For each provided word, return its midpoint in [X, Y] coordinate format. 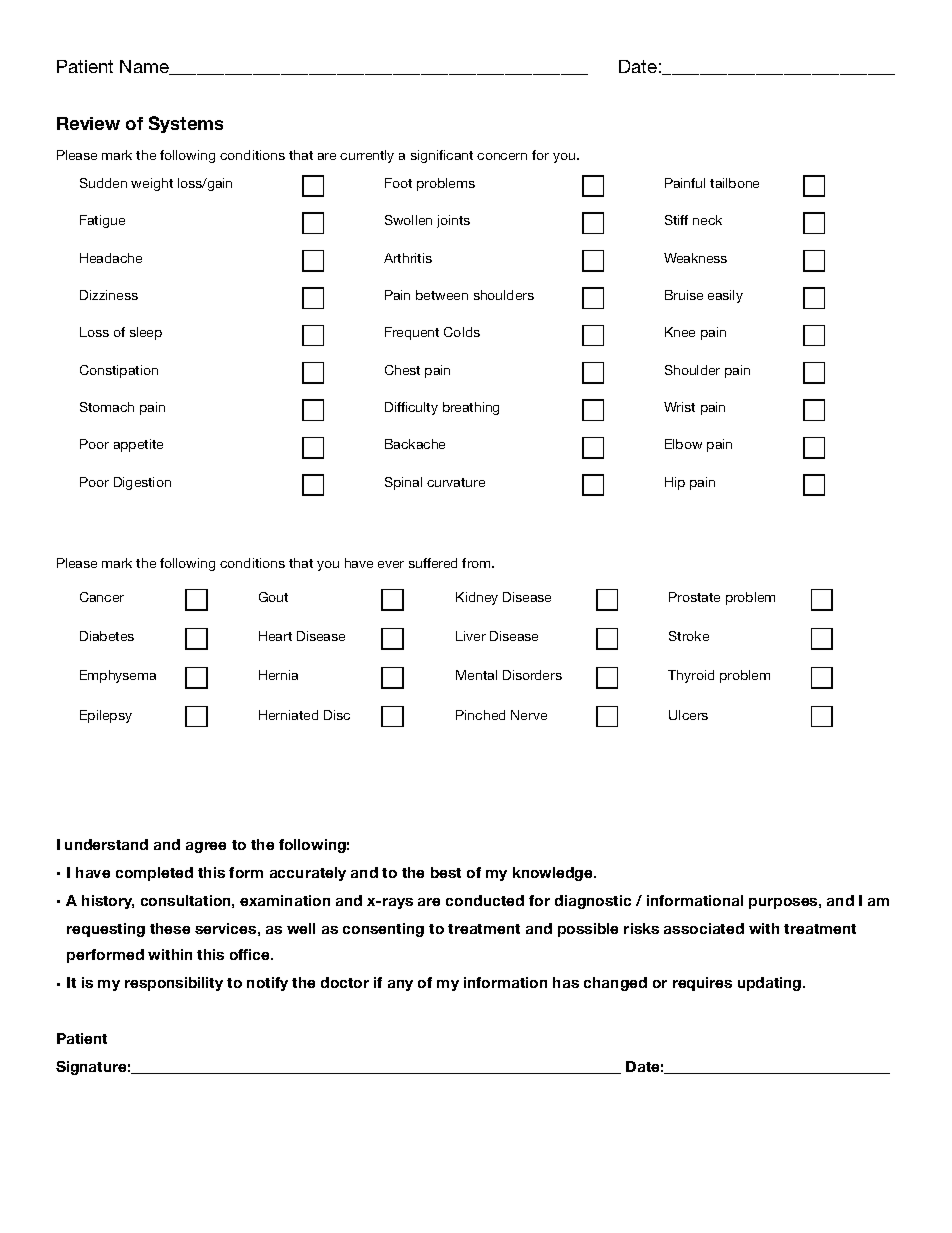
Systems [186, 124]
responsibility [174, 984]
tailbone [734, 183]
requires [702, 984]
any [400, 985]
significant [442, 156]
